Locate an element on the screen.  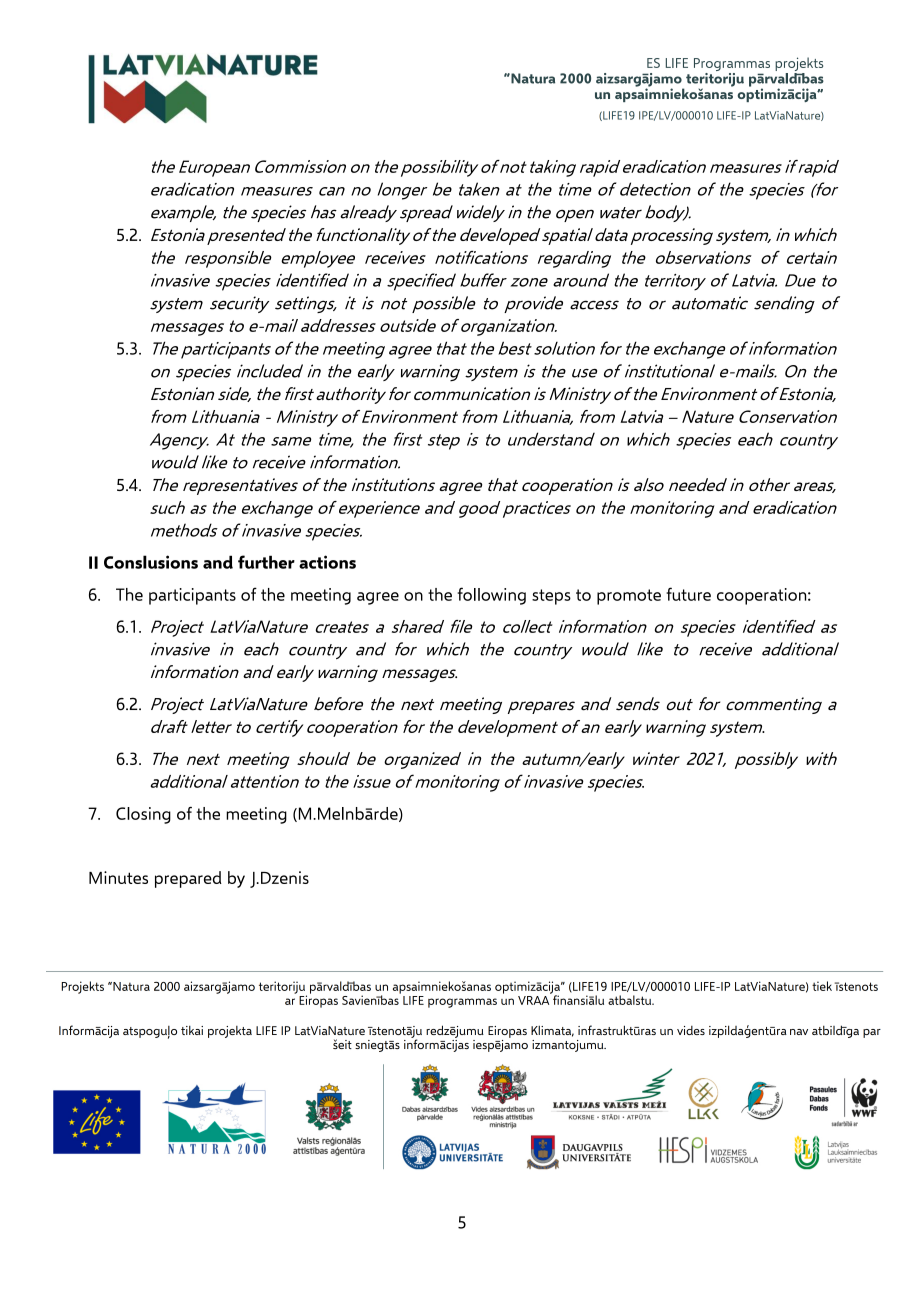
further is located at coordinates (266, 562).
